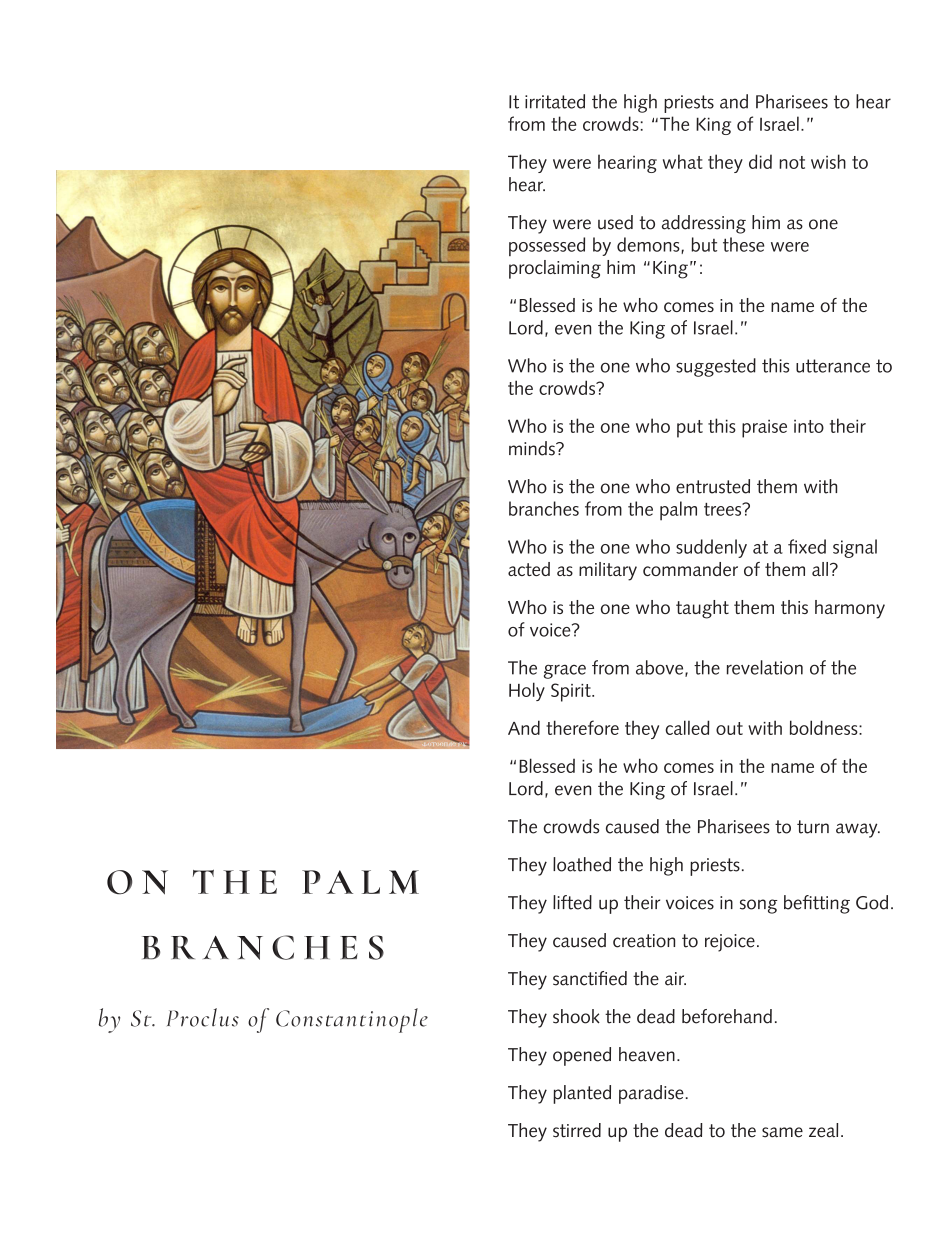 Image resolution: width=952 pixels, height=1233 pixels. Describe the element at coordinates (850, 609) in the screenshot. I see `harmony` at that location.
